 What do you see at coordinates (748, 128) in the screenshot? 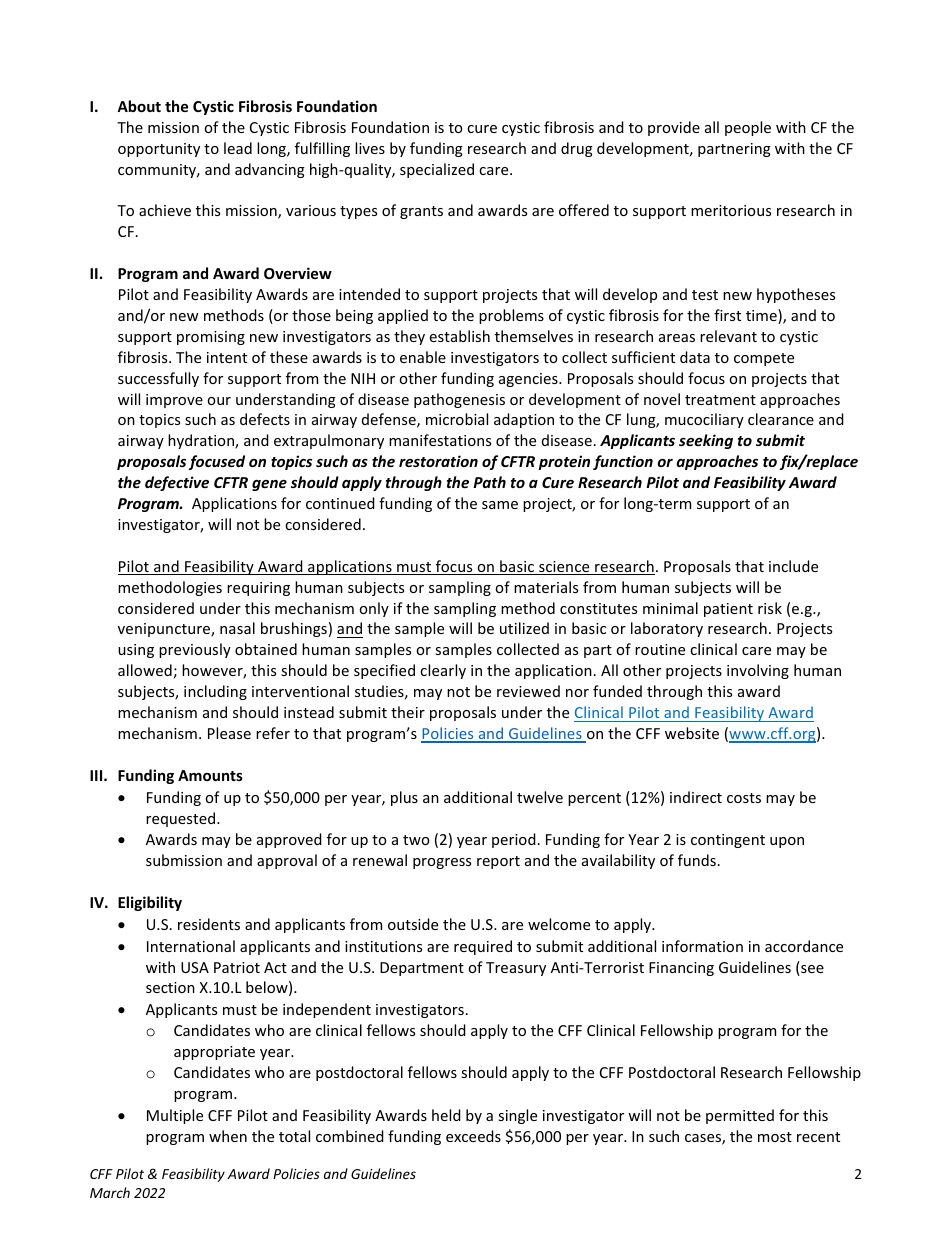
I see `people` at bounding box center [748, 128].
